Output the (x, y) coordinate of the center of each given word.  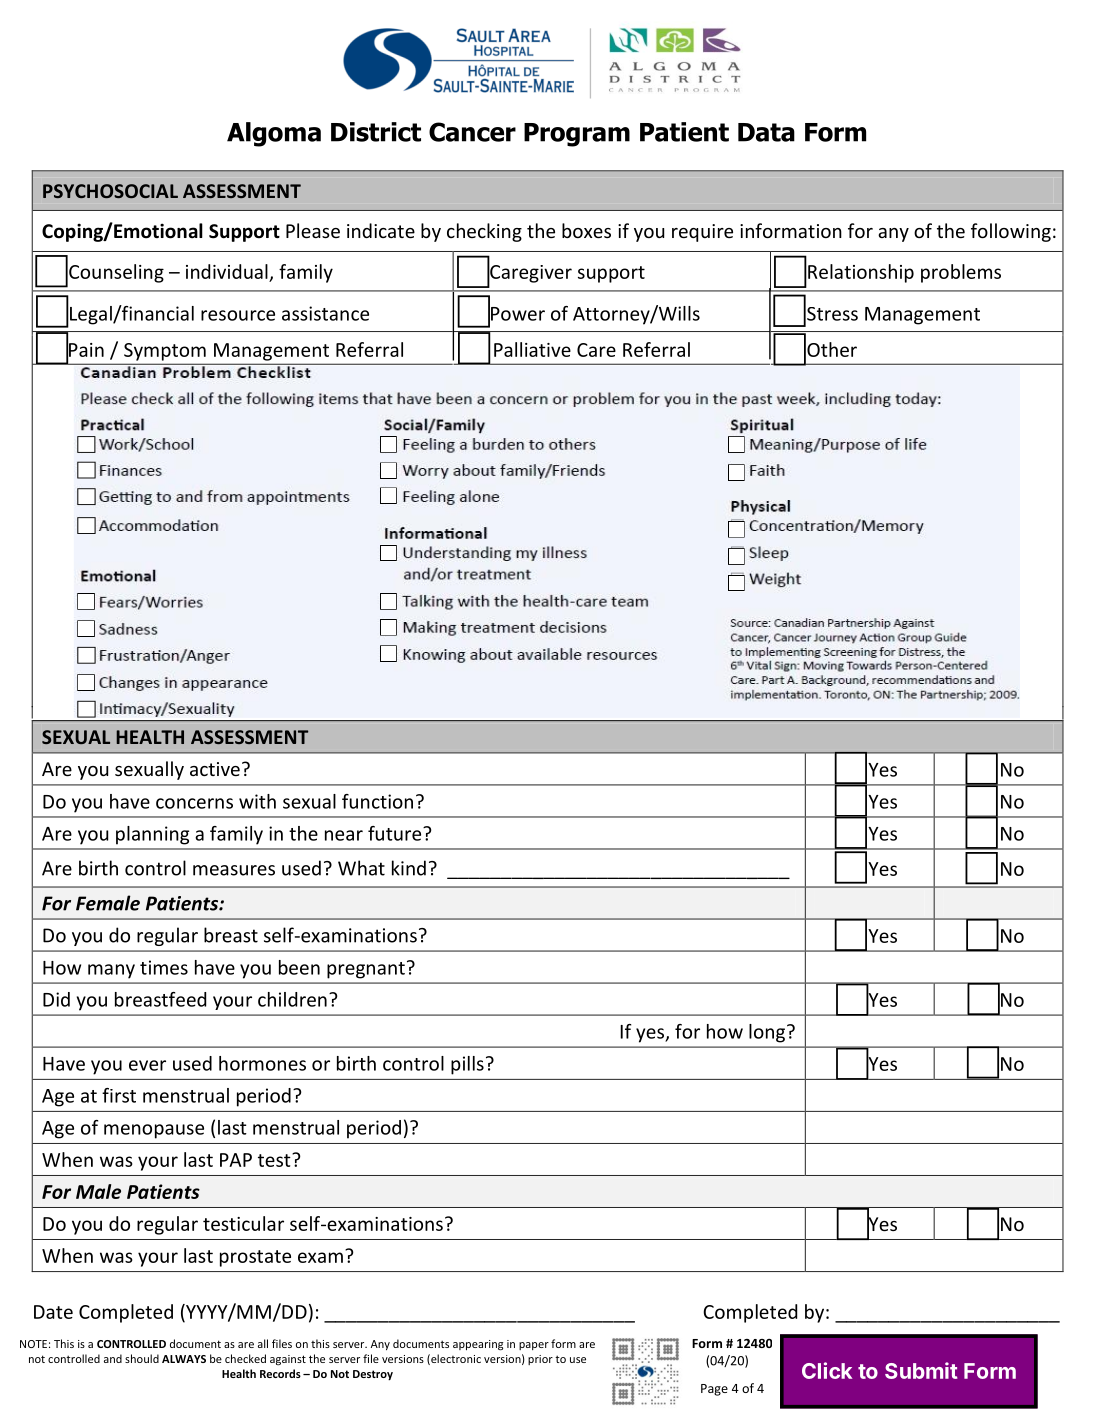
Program (577, 135)
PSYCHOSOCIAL (110, 191)
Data (766, 132)
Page (714, 1390)
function (377, 801)
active (215, 769)
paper (534, 1346)
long (767, 1033)
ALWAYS (184, 1359)
